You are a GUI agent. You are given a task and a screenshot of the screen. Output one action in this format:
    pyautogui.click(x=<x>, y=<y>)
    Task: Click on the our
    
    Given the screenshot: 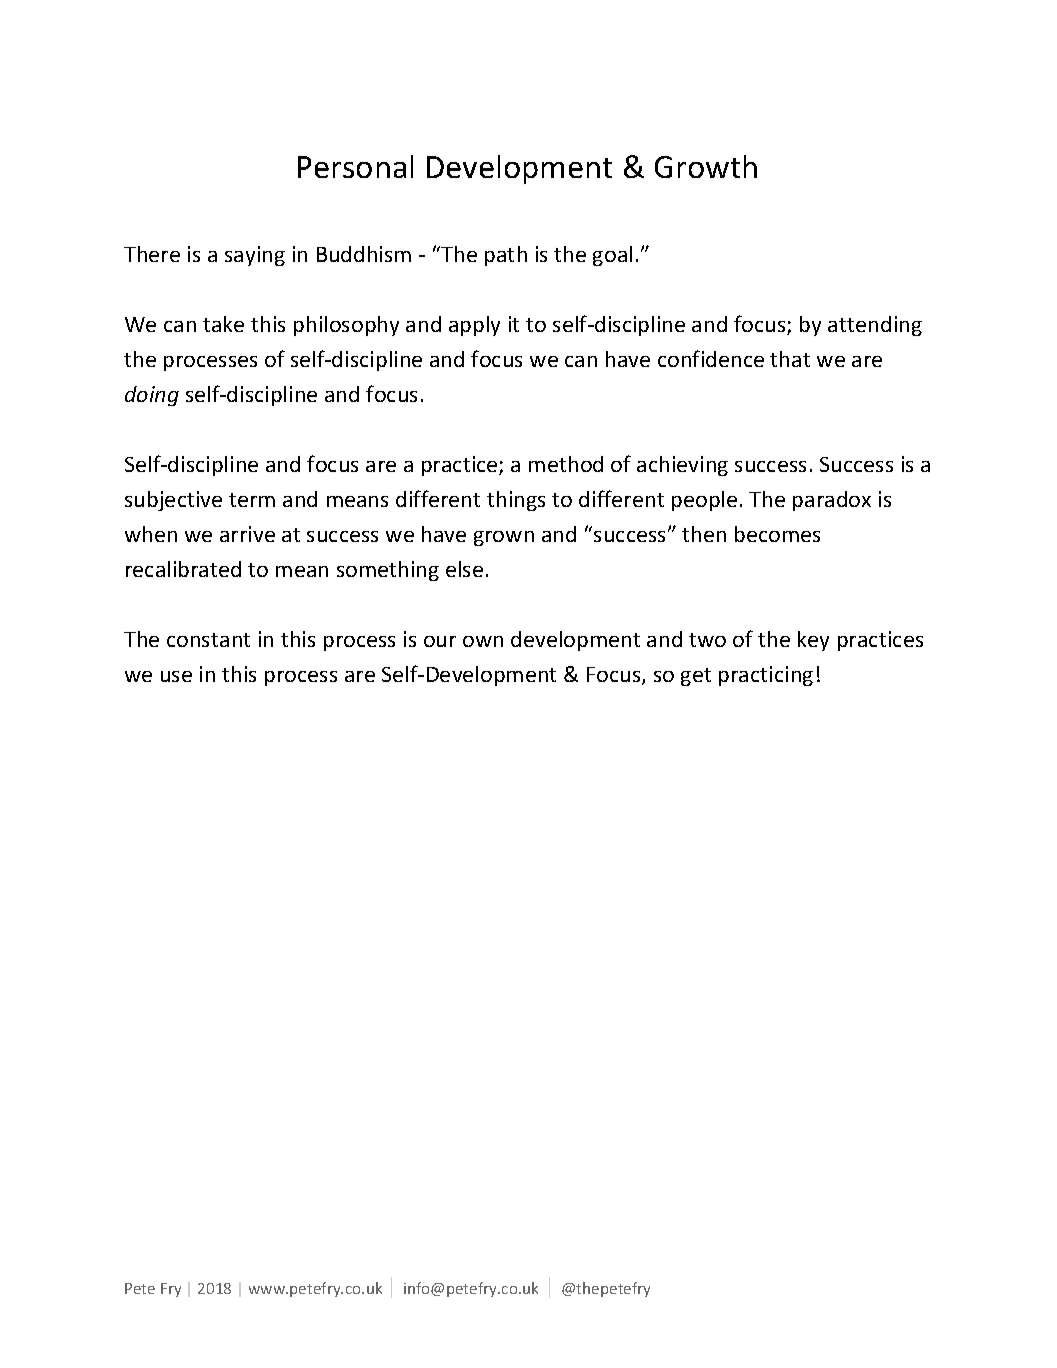 What is the action you would take?
    pyautogui.click(x=440, y=641)
